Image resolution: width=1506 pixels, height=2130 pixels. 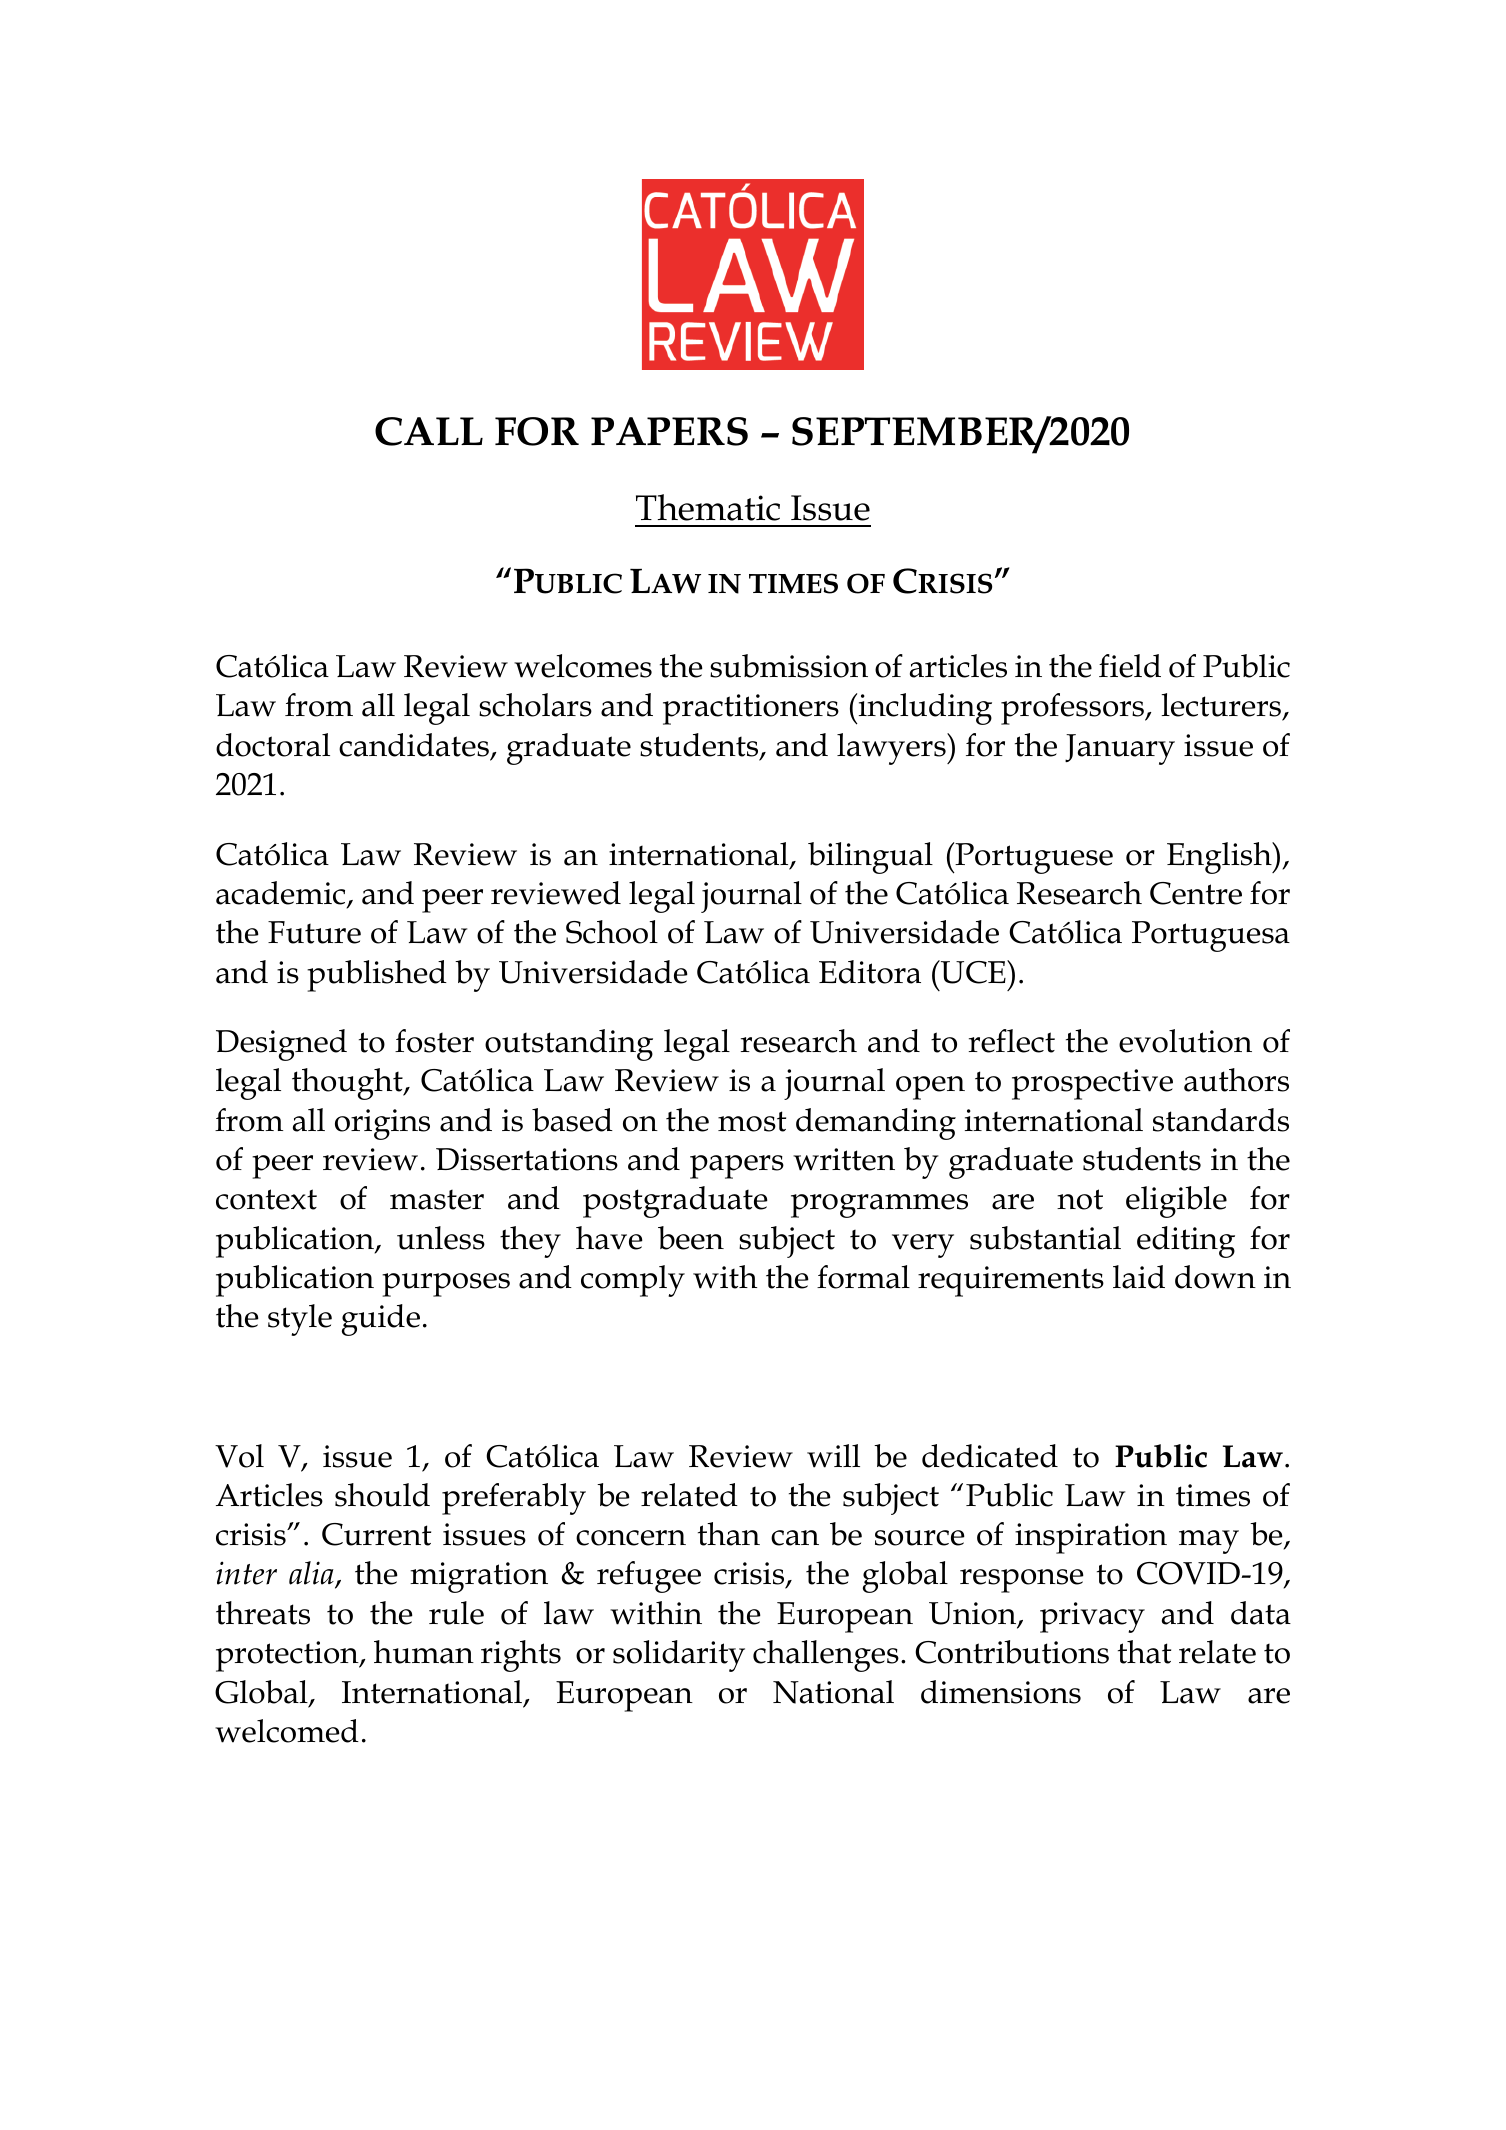 What do you see at coordinates (1130, 666) in the page?
I see `field` at bounding box center [1130, 666].
